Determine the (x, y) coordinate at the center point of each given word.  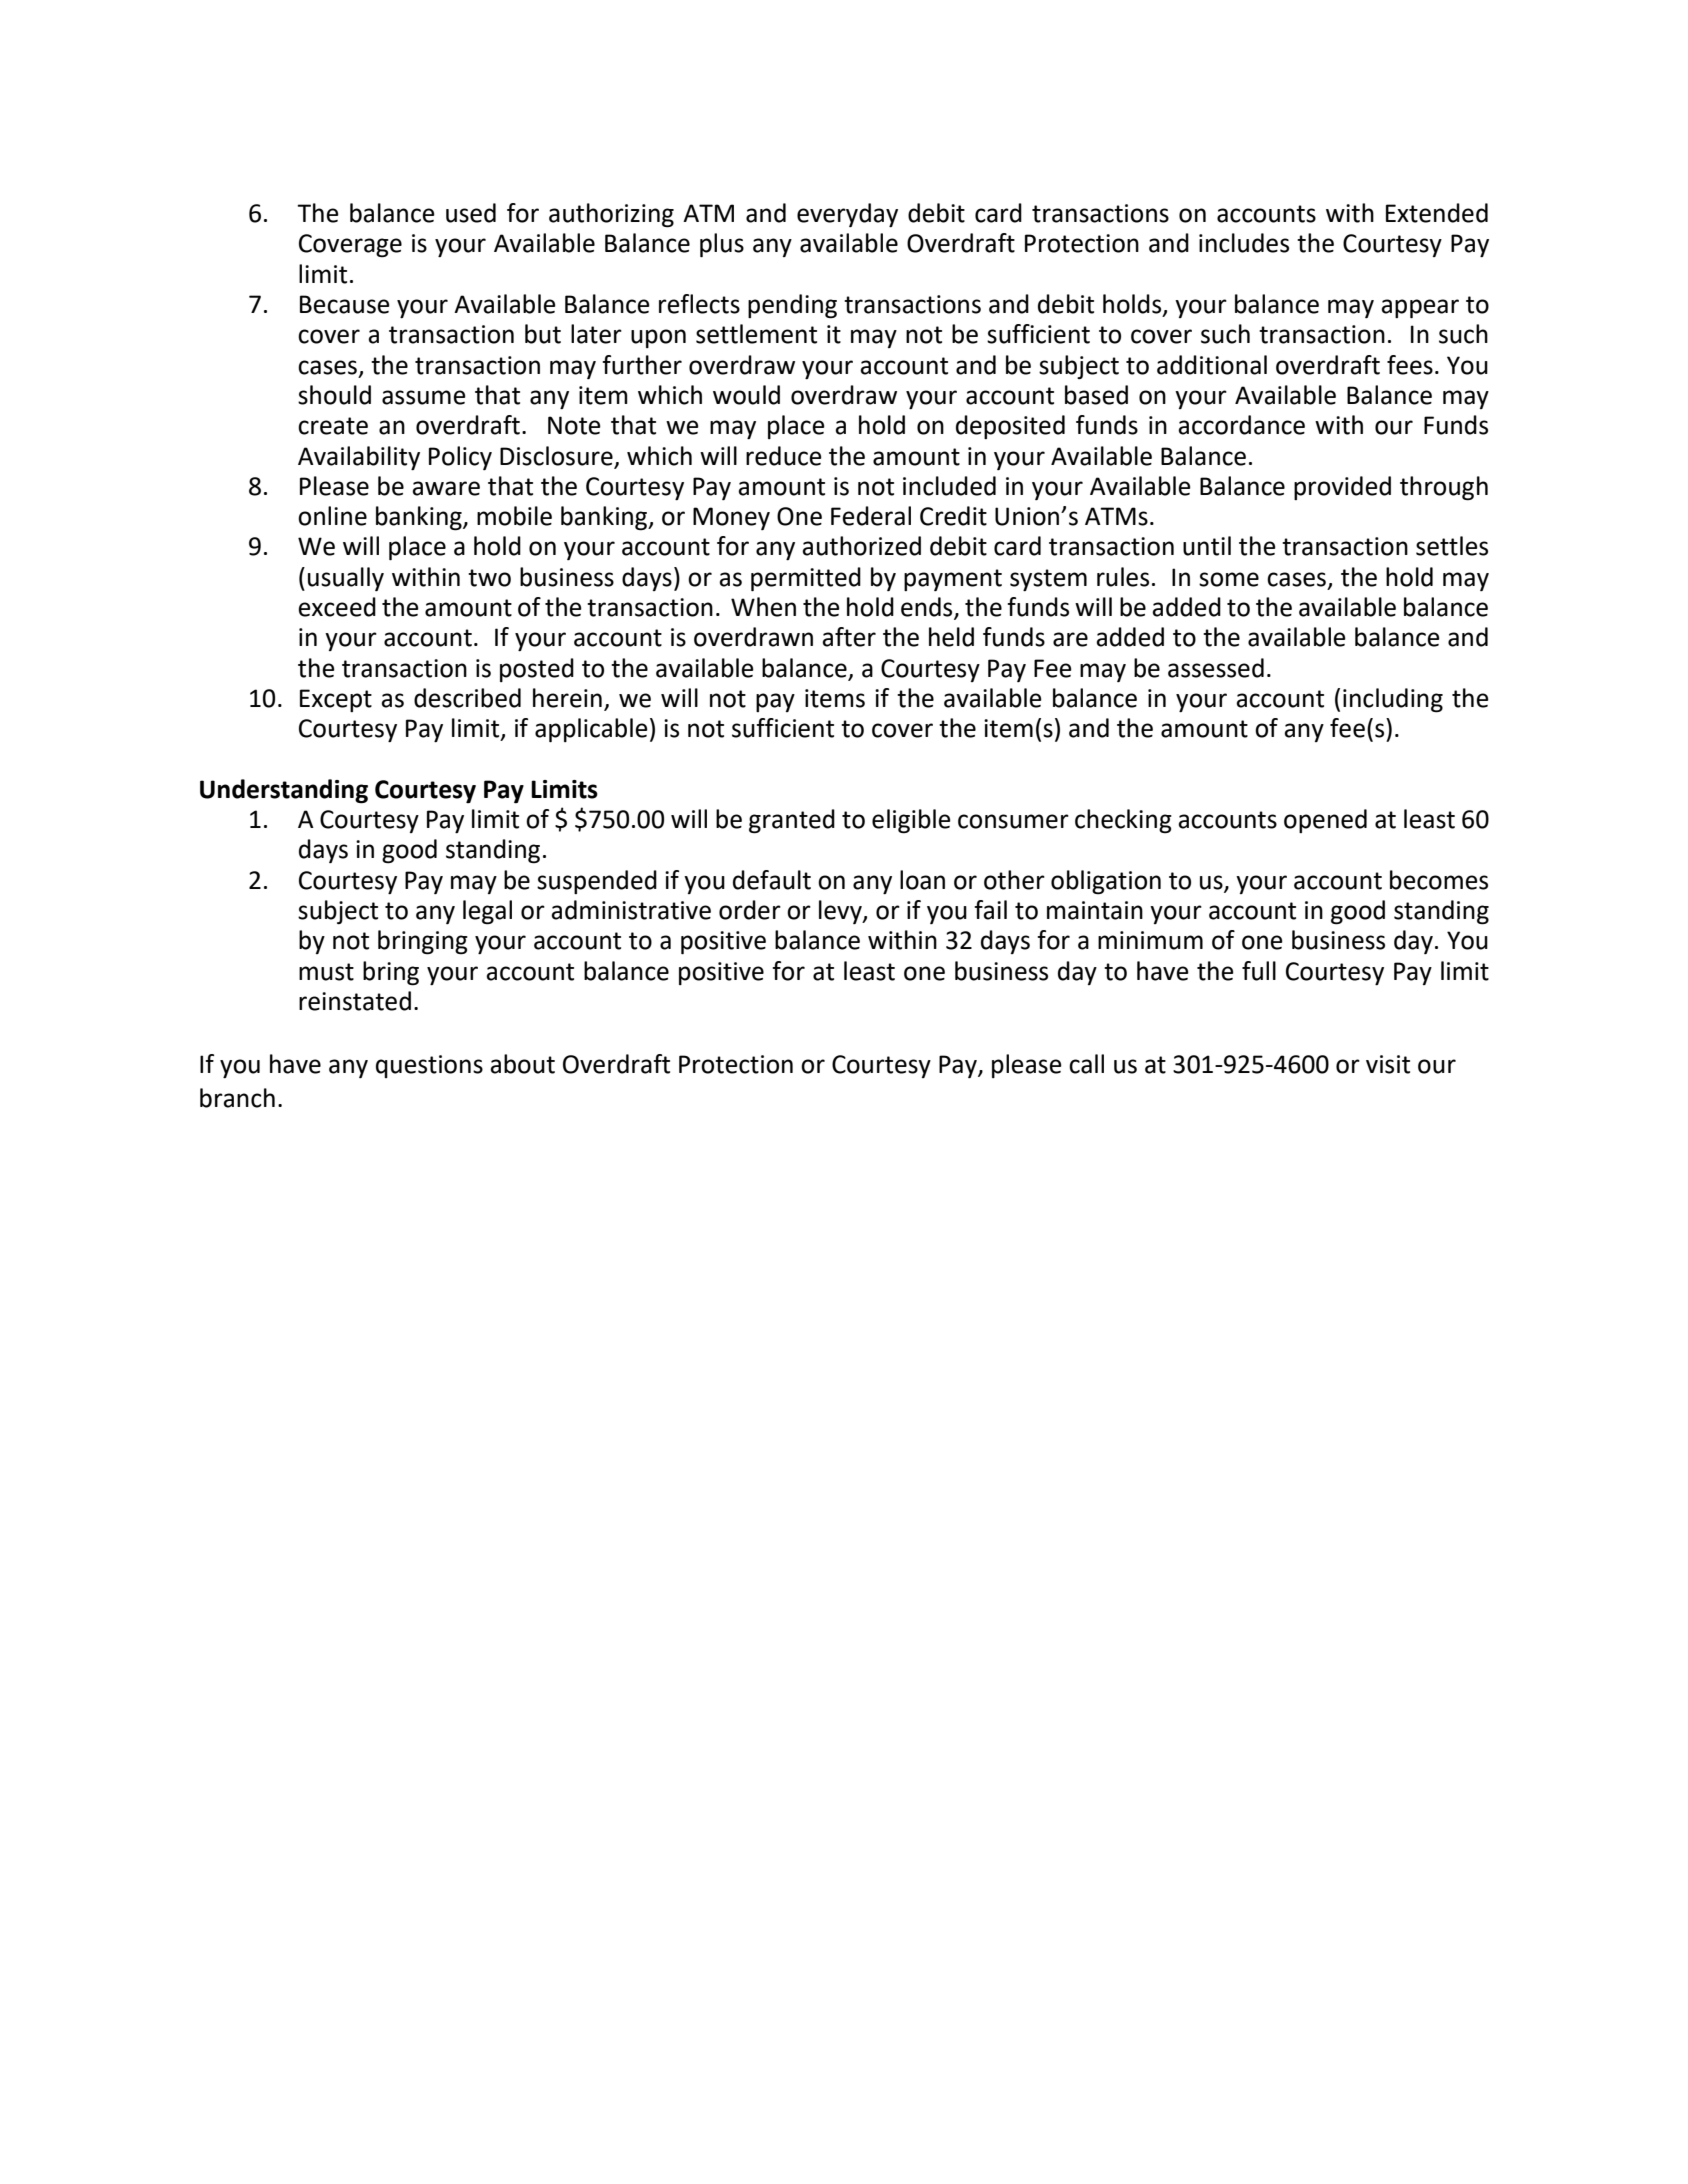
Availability (359, 458)
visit (1388, 1064)
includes (1244, 243)
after (849, 637)
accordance (1241, 425)
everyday (847, 215)
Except (336, 700)
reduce (784, 456)
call (1086, 1064)
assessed (1216, 668)
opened (1325, 821)
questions (429, 1066)
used (471, 213)
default (772, 880)
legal (487, 912)
